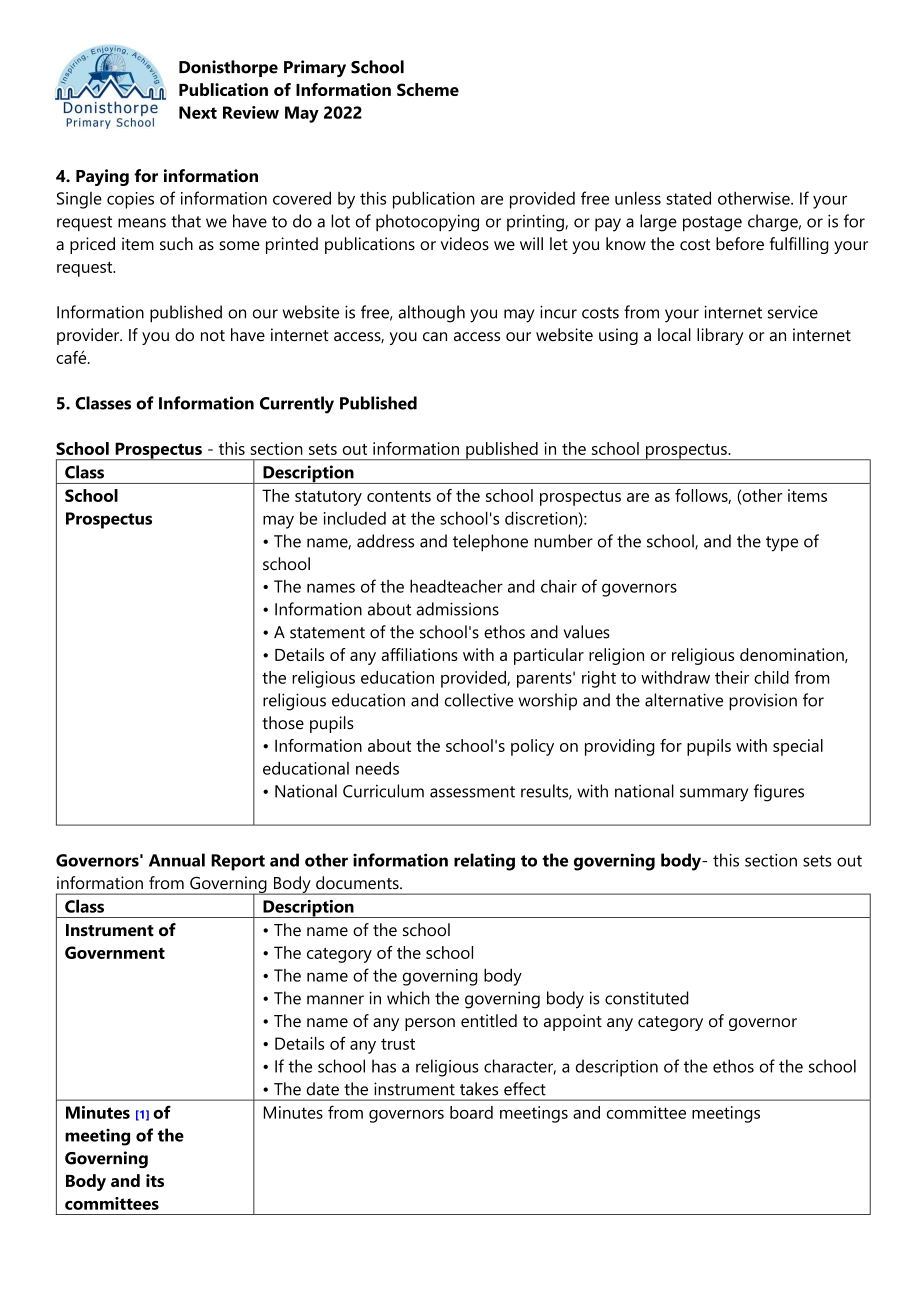 Image resolution: width=924 pixels, height=1308 pixels. Describe the element at coordinates (428, 89) in the page. I see `Scheme` at that location.
